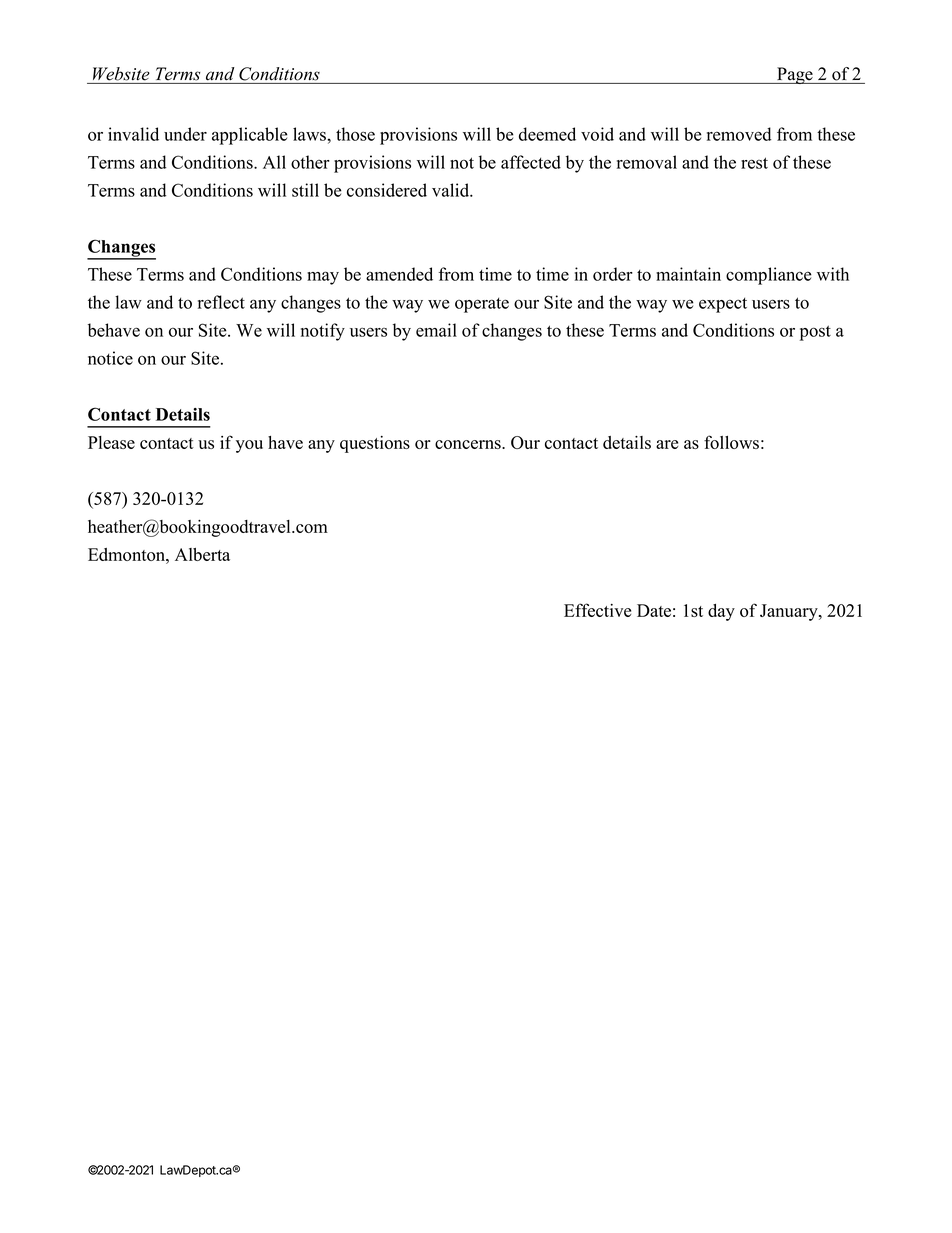 The height and width of the screenshot is (1233, 952). I want to click on deemed, so click(547, 134).
